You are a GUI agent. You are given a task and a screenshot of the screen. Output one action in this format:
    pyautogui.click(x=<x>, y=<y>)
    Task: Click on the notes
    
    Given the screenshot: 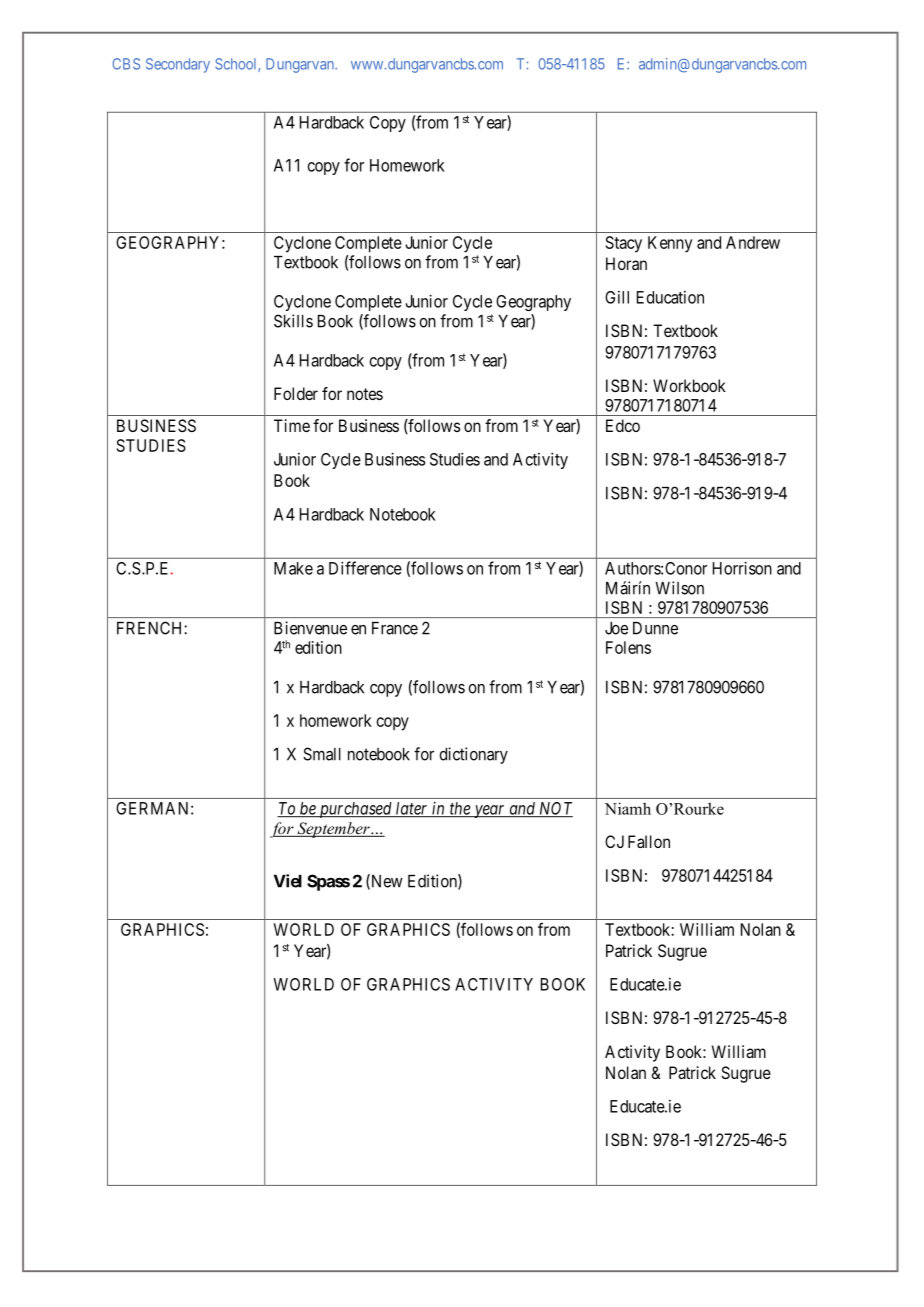 What is the action you would take?
    pyautogui.click(x=365, y=394)
